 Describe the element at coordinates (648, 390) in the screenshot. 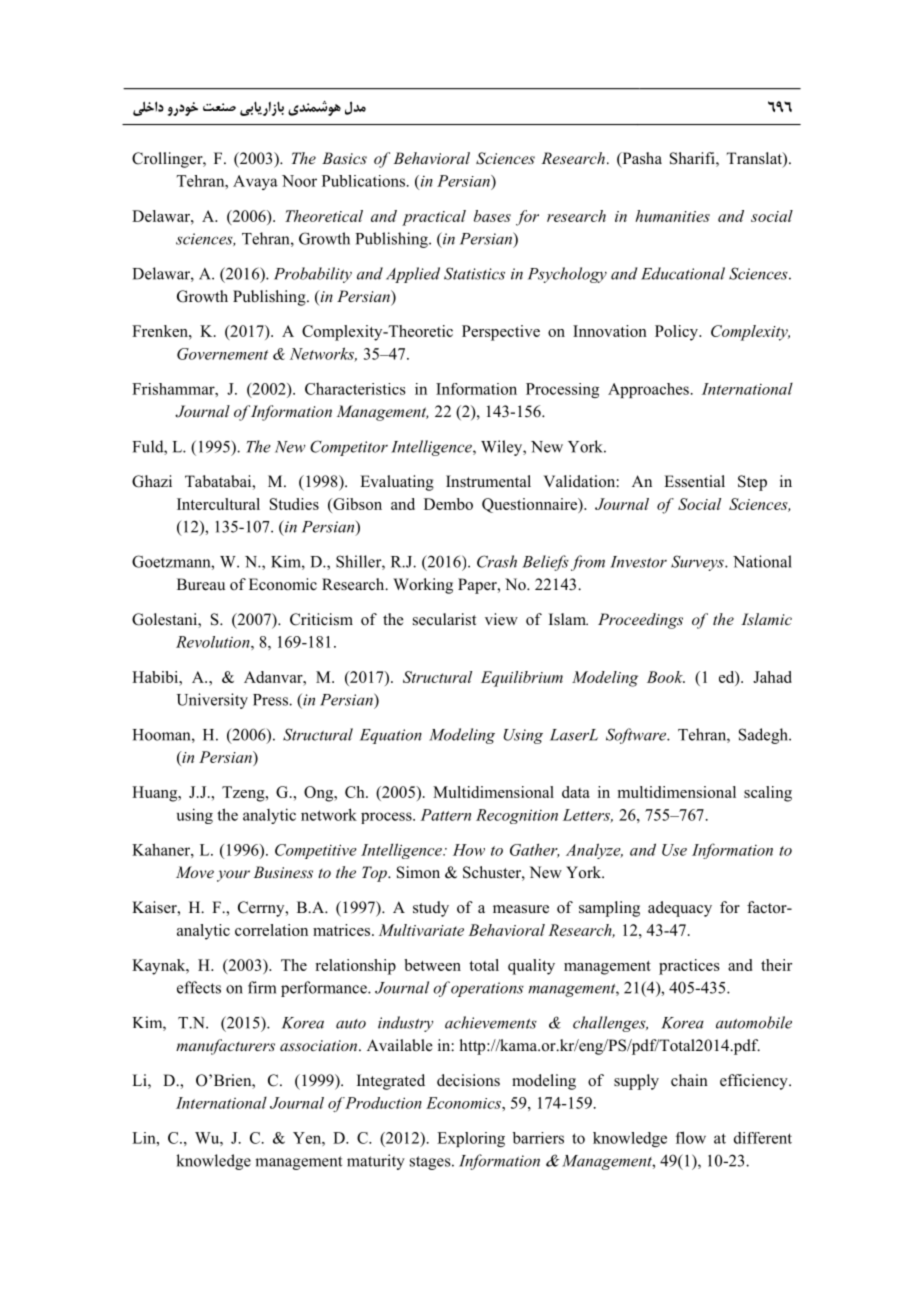

I see `Approaches` at that location.
